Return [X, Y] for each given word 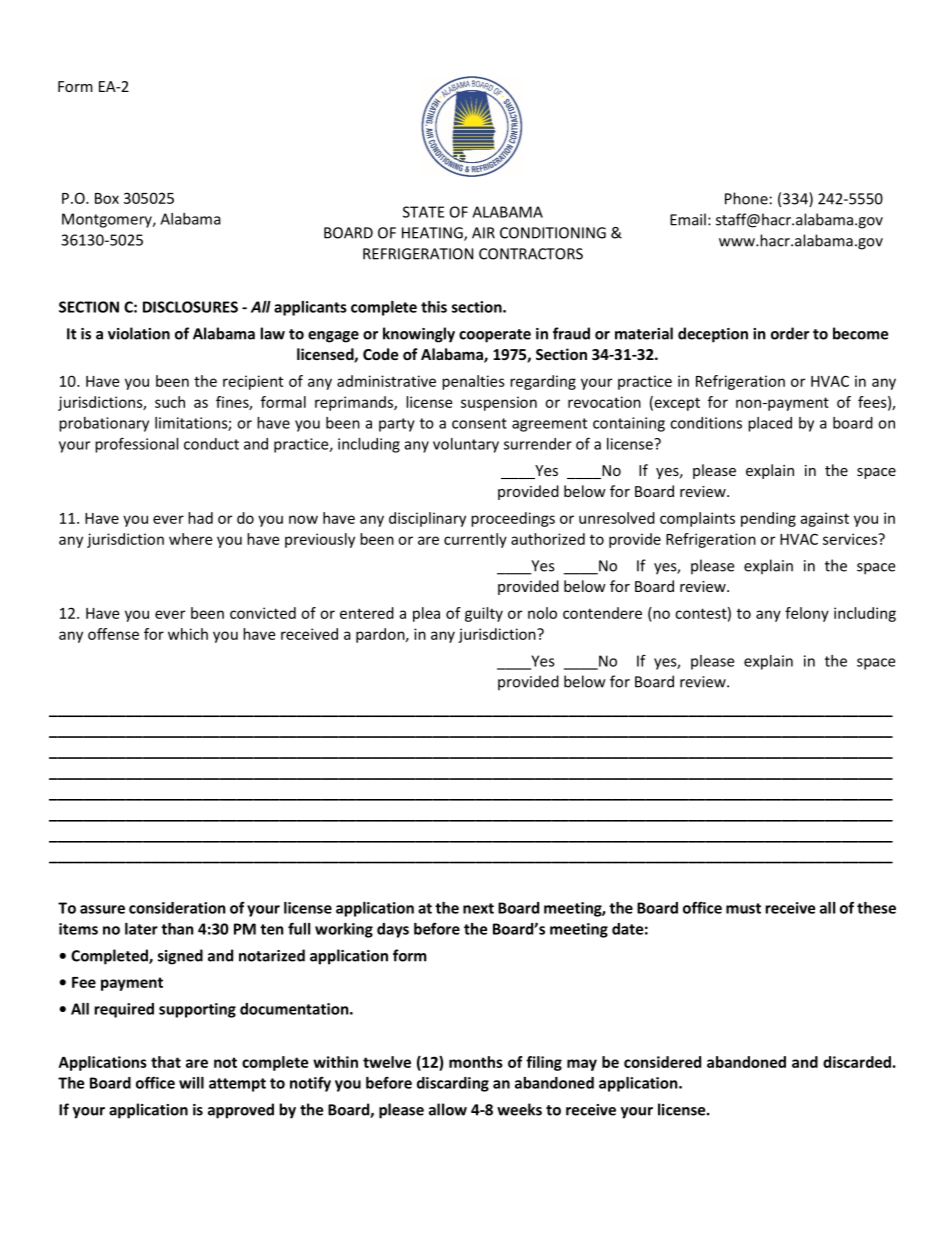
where [190, 539]
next [478, 908]
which [188, 634]
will [191, 1083]
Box [107, 198]
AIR [483, 233]
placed [770, 424]
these [876, 908]
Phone [746, 198]
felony [807, 614]
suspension [499, 403]
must [743, 908]
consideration [177, 908]
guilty [484, 614]
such [170, 402]
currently [475, 540]
